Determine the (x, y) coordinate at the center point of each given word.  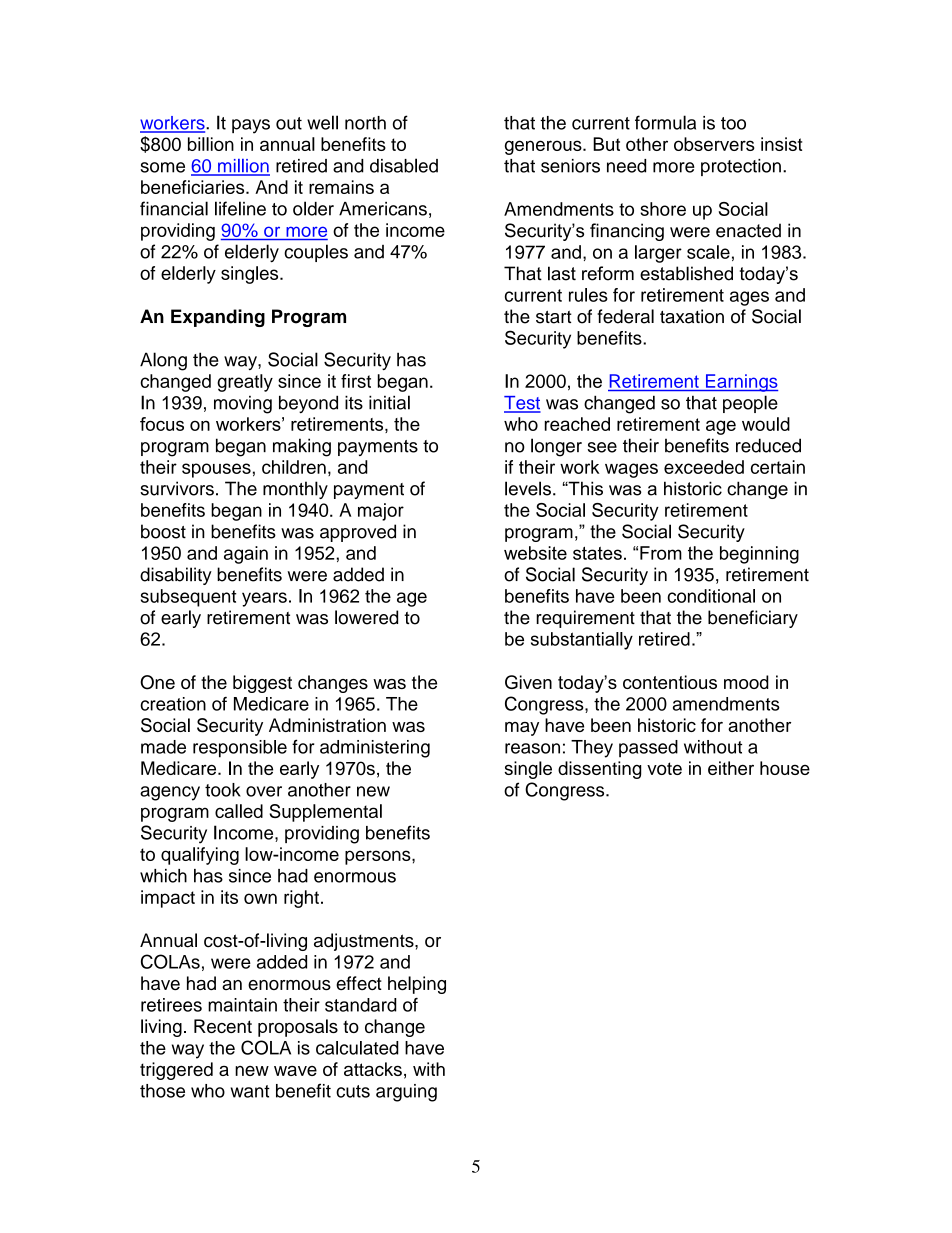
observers (714, 144)
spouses (216, 470)
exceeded (704, 467)
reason (532, 748)
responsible (240, 749)
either (731, 768)
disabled (404, 165)
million (243, 167)
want (250, 1091)
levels (528, 488)
